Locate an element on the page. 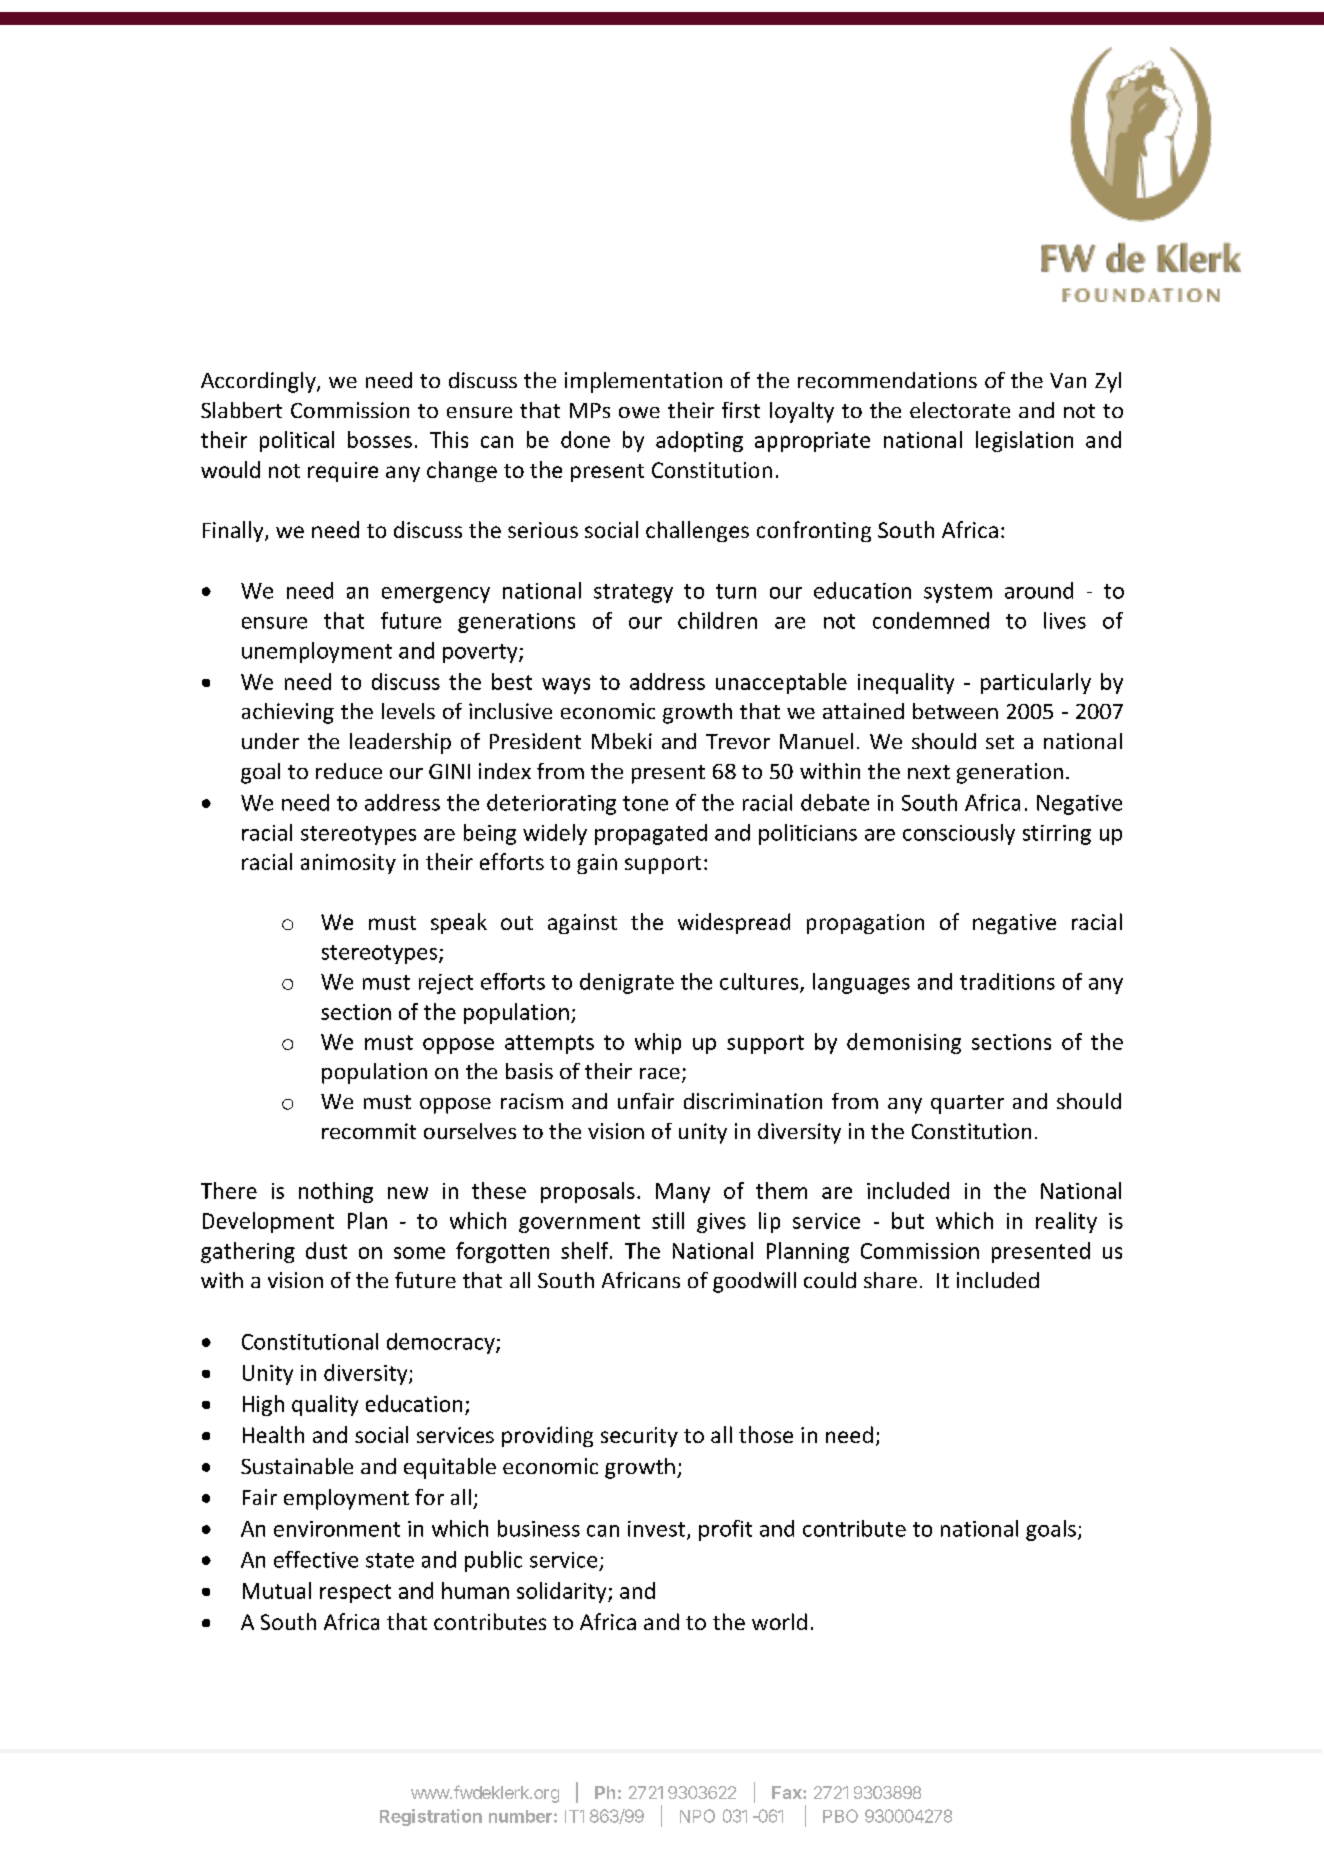  electorate is located at coordinates (960, 410).
